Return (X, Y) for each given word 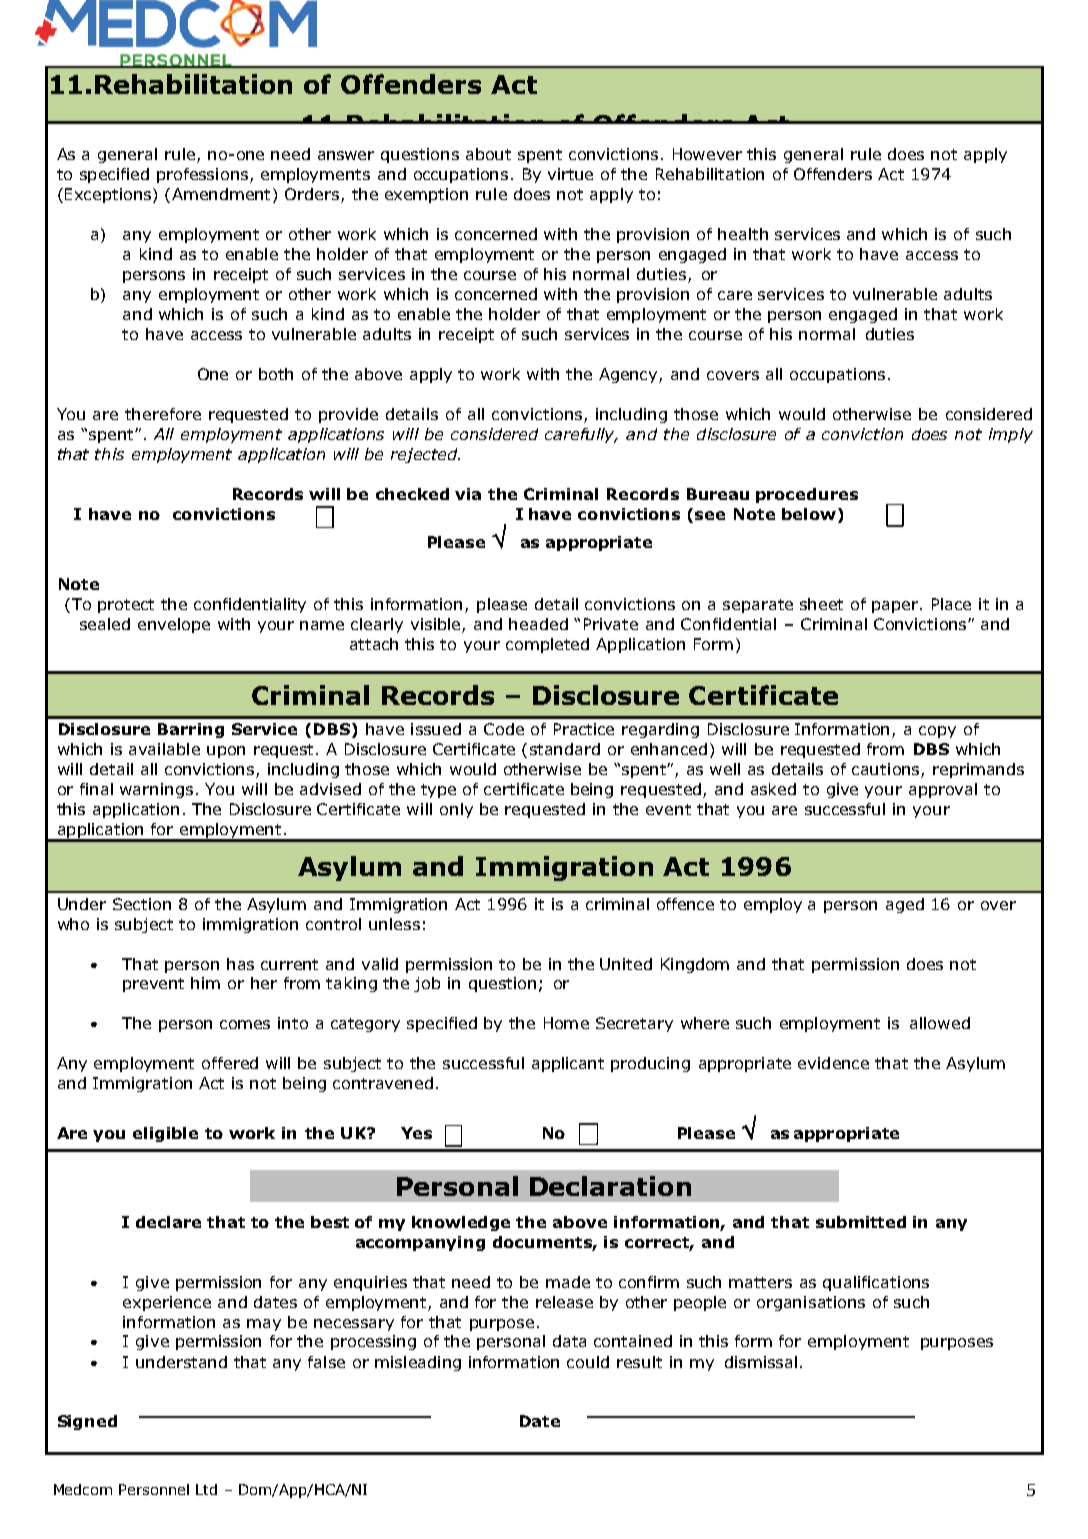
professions (202, 175)
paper (896, 607)
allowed (940, 1023)
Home (566, 1023)
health (743, 234)
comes (245, 1024)
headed (538, 624)
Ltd (206, 1489)
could (588, 1362)
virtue (570, 174)
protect (126, 606)
